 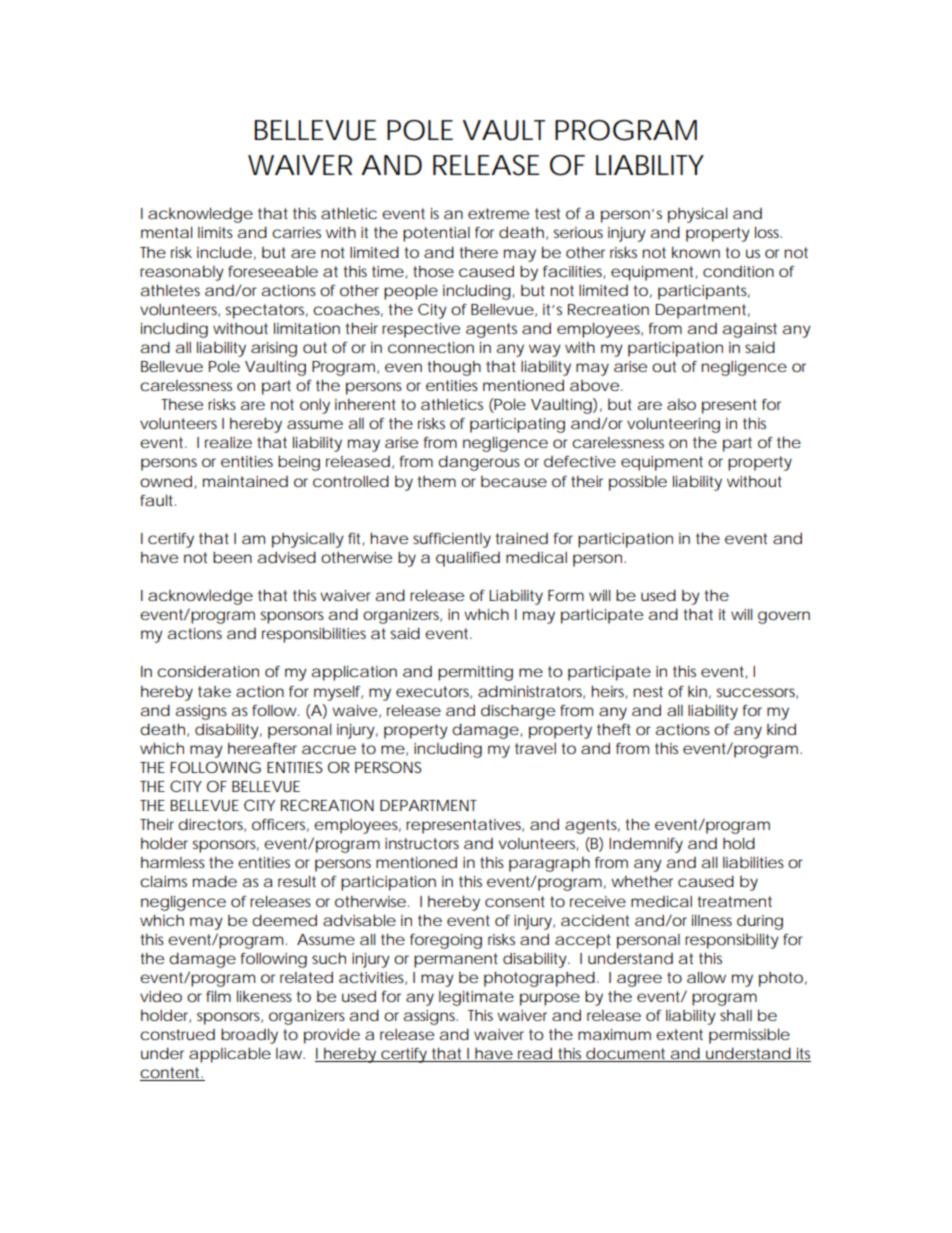 What do you see at coordinates (696, 252) in the screenshot?
I see `known` at bounding box center [696, 252].
